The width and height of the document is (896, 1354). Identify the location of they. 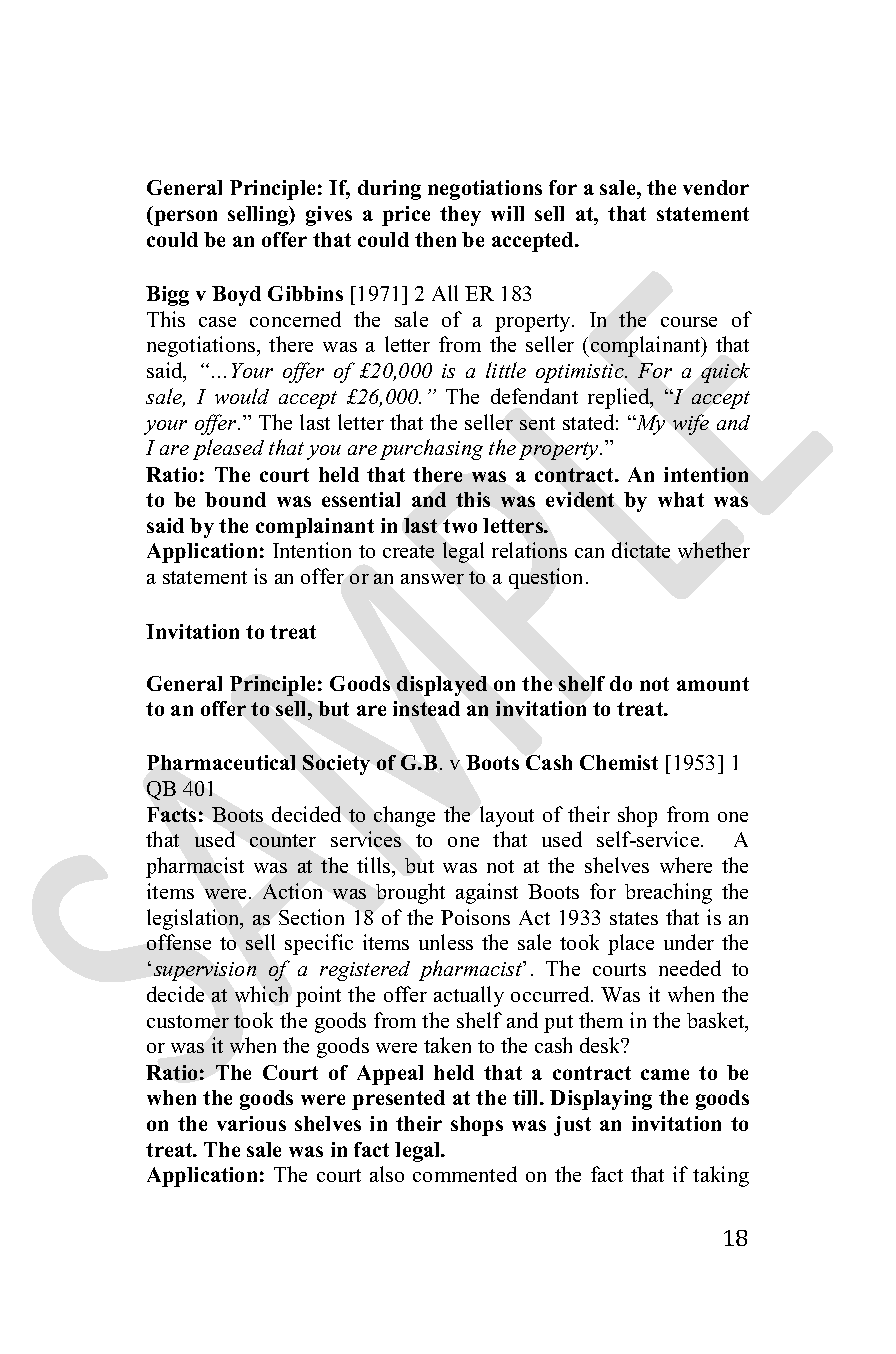
(460, 216).
